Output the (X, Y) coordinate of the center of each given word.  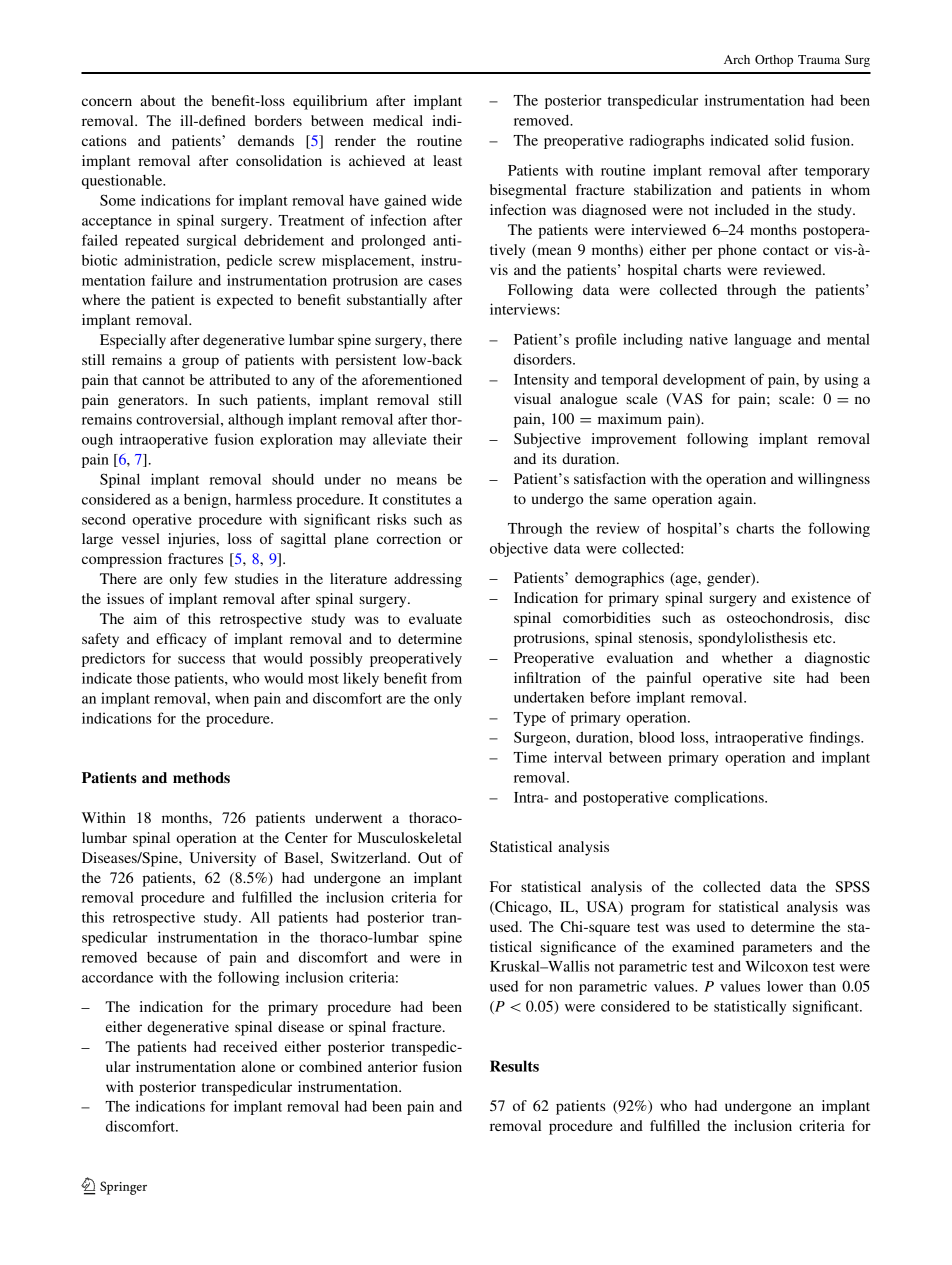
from (446, 678)
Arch (737, 59)
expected (245, 301)
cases (445, 282)
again (736, 500)
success (201, 660)
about (158, 100)
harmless (264, 499)
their (447, 439)
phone (737, 251)
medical (398, 120)
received (250, 1046)
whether (747, 657)
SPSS (852, 887)
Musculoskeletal (410, 837)
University (222, 859)
